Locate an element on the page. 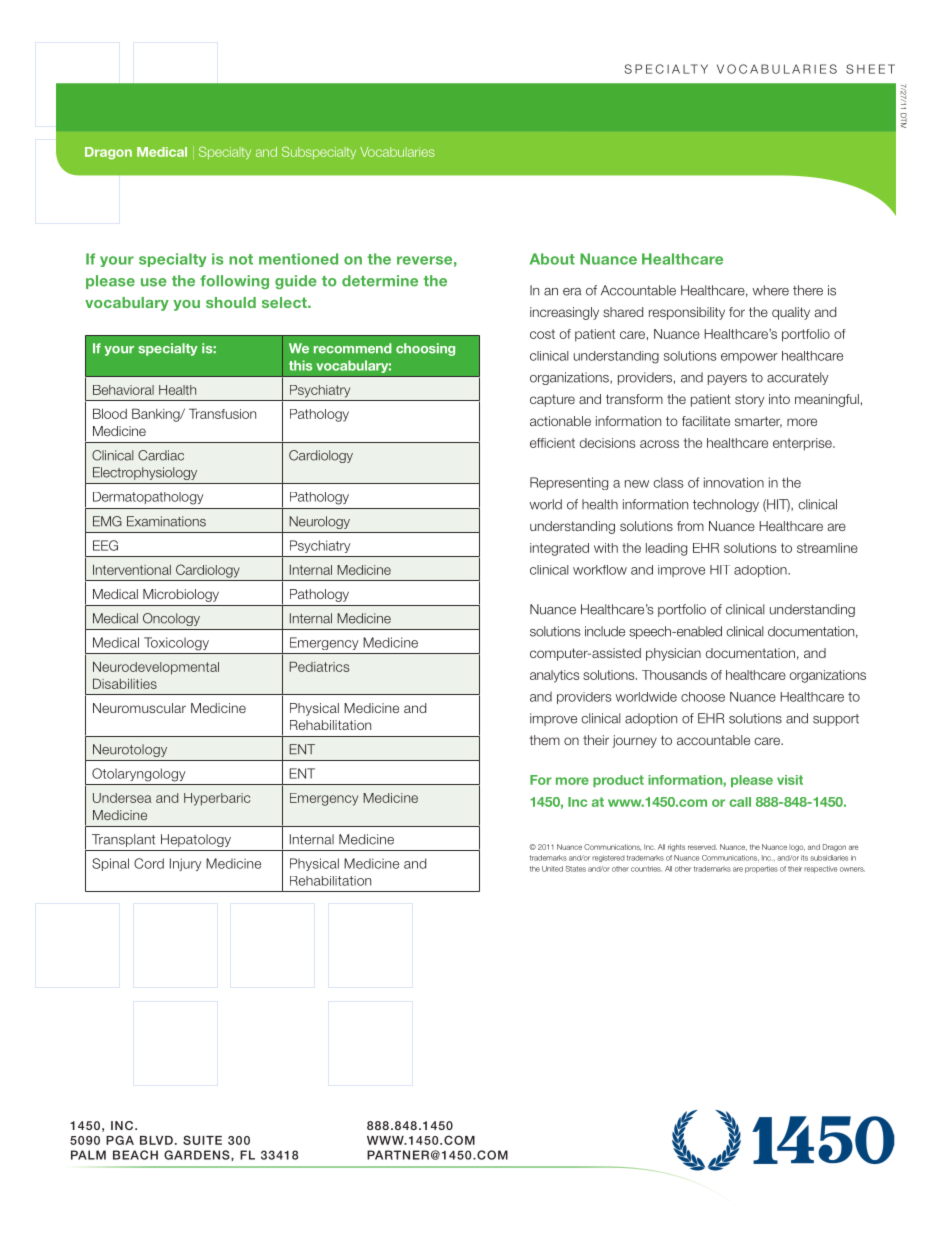 Image resolution: width=952 pixels, height=1233 pixels. where is located at coordinates (770, 290).
